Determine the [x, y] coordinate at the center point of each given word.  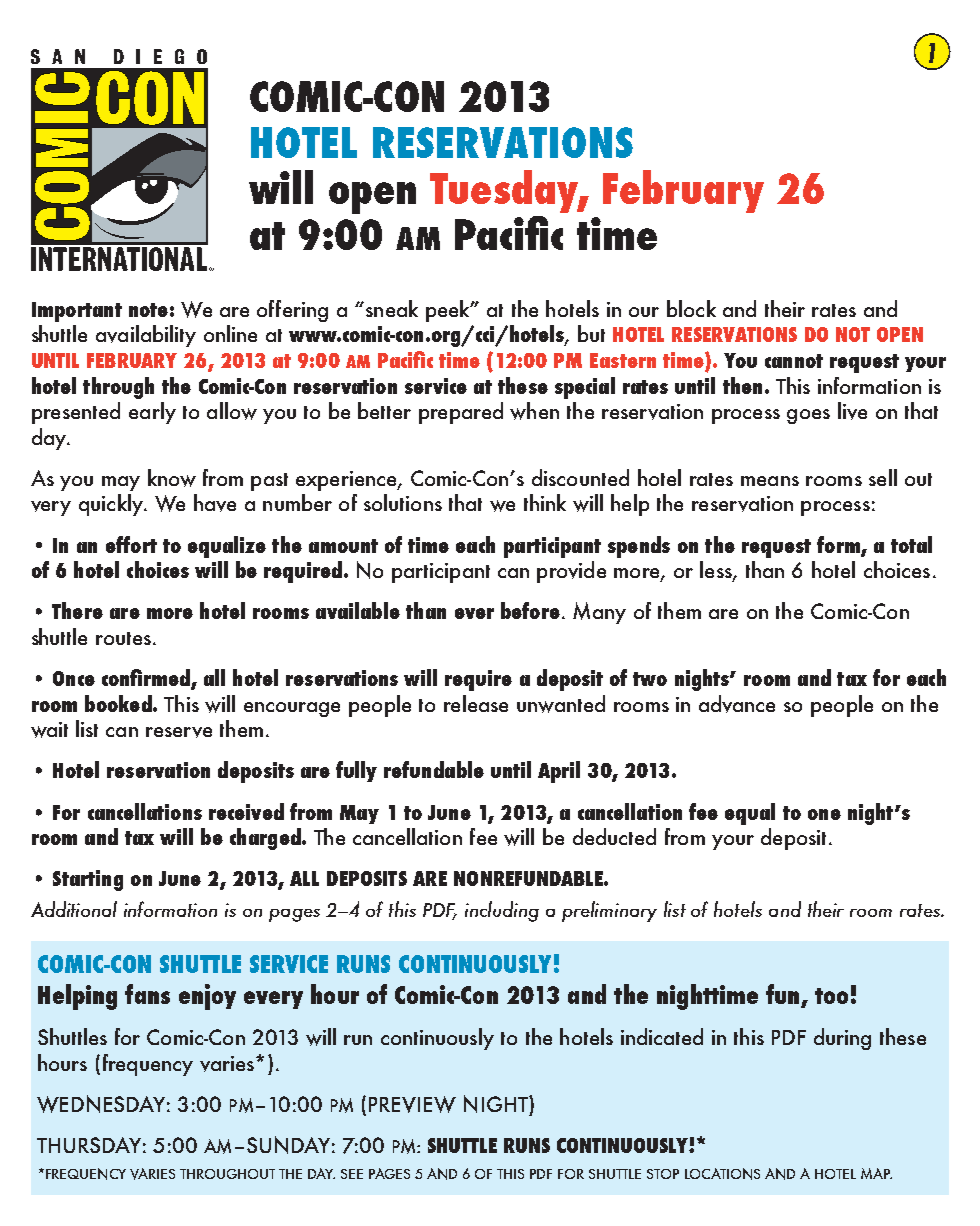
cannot [794, 361]
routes [123, 638]
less [717, 571]
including [502, 911]
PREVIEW [412, 1104]
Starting [88, 880]
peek [449, 311]
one [824, 814]
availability [146, 336]
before [530, 610]
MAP [876, 1173]
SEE [352, 1174]
